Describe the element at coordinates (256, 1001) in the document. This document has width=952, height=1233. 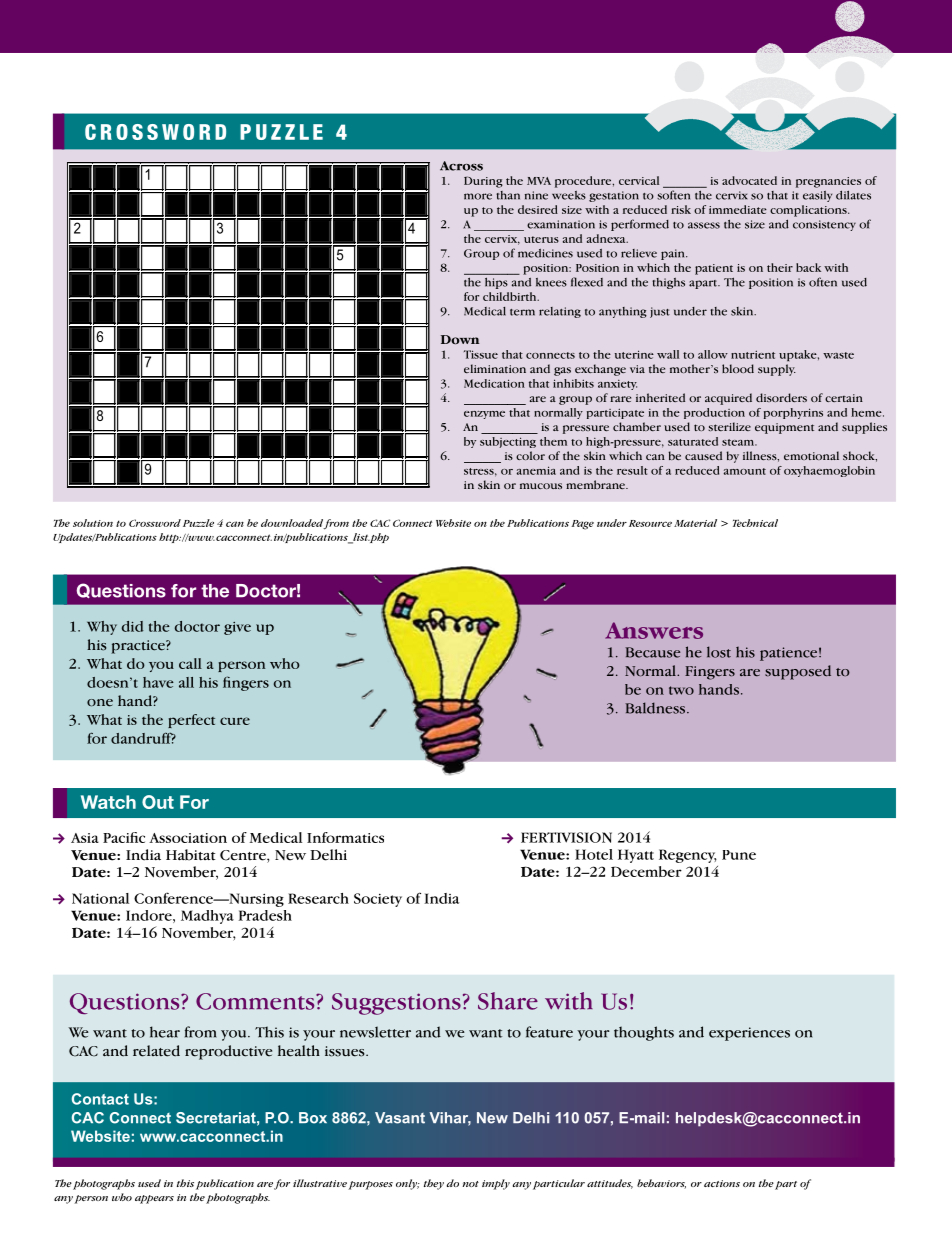
I see `Comments` at that location.
